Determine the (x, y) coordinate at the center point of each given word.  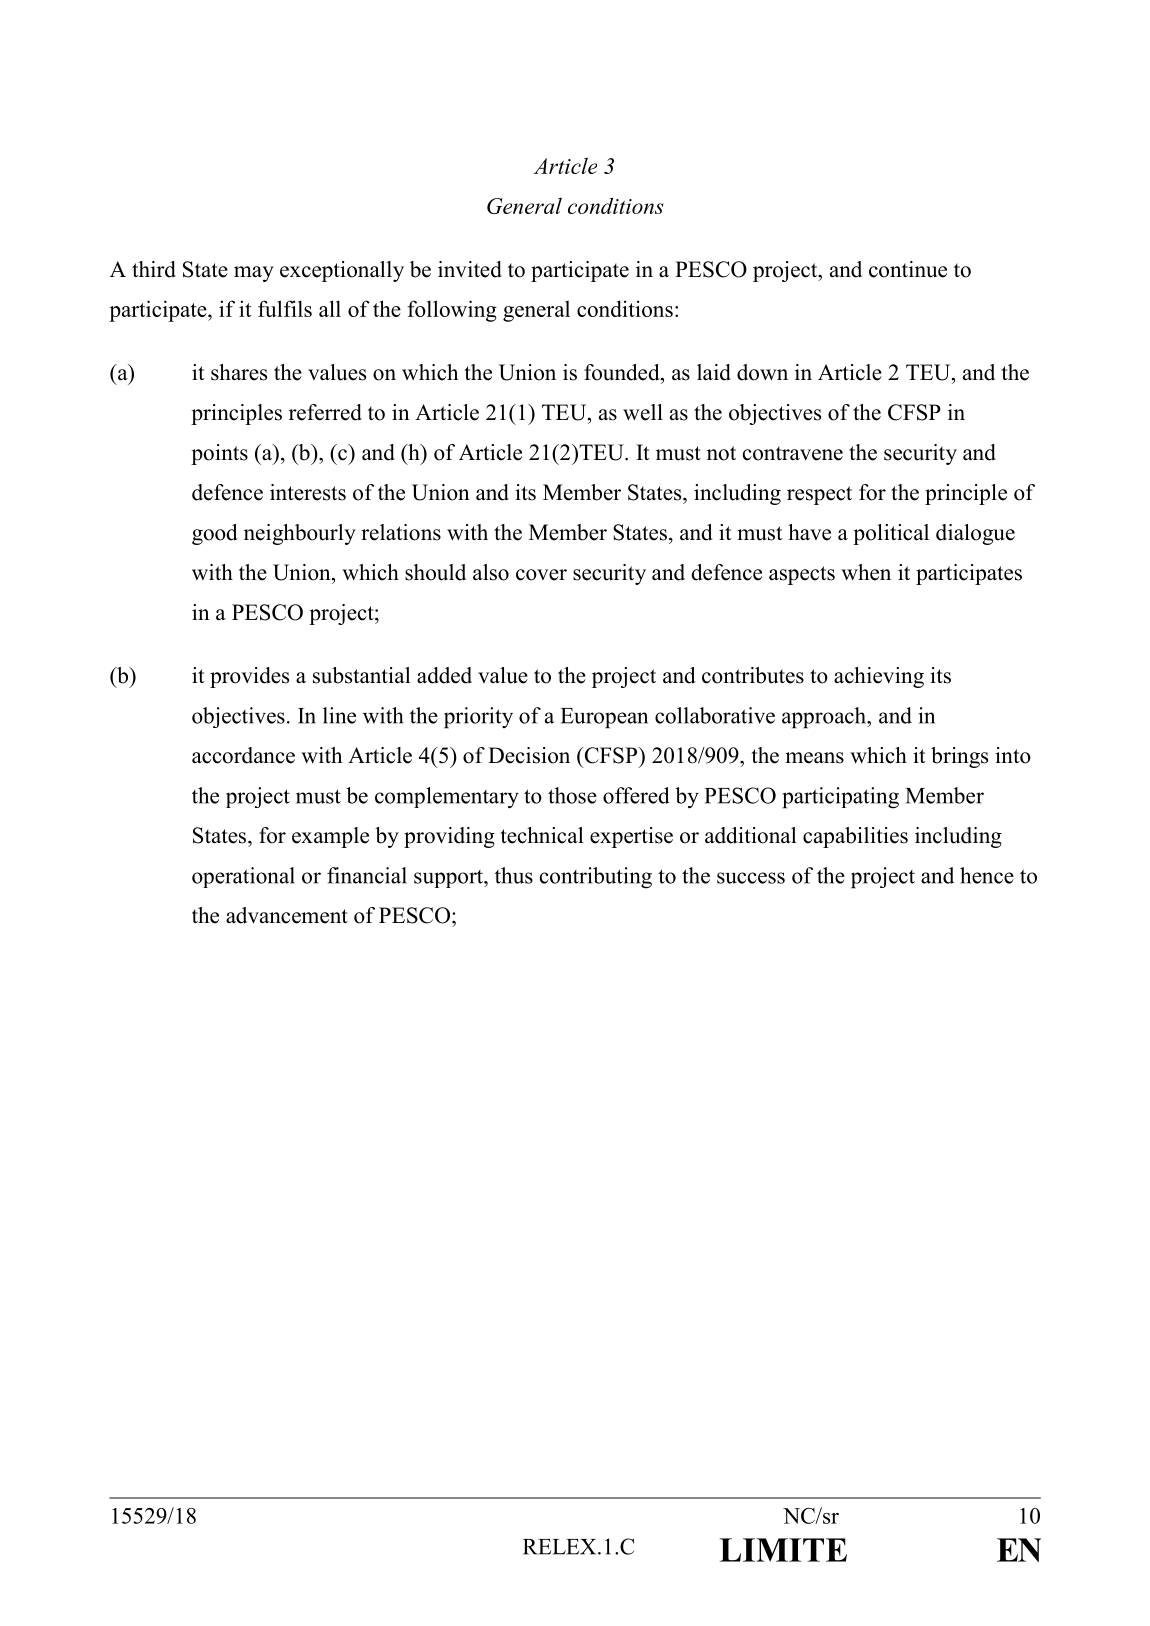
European (604, 718)
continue (908, 269)
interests (308, 492)
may (254, 274)
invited (470, 269)
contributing (596, 878)
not (721, 453)
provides (249, 677)
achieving (879, 677)
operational (243, 877)
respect (819, 495)
